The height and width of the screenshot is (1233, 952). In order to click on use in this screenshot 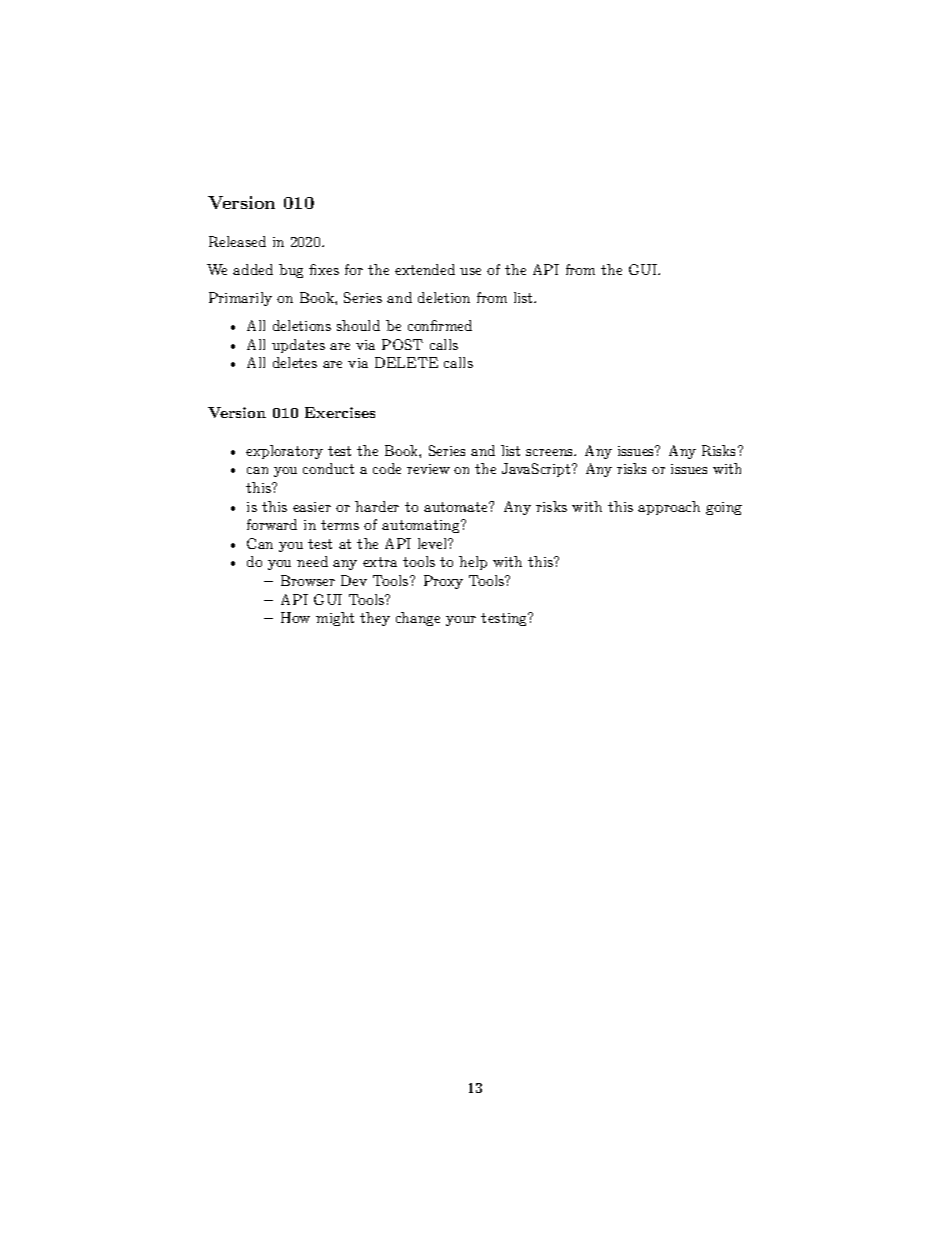, I will do `click(470, 271)`.
